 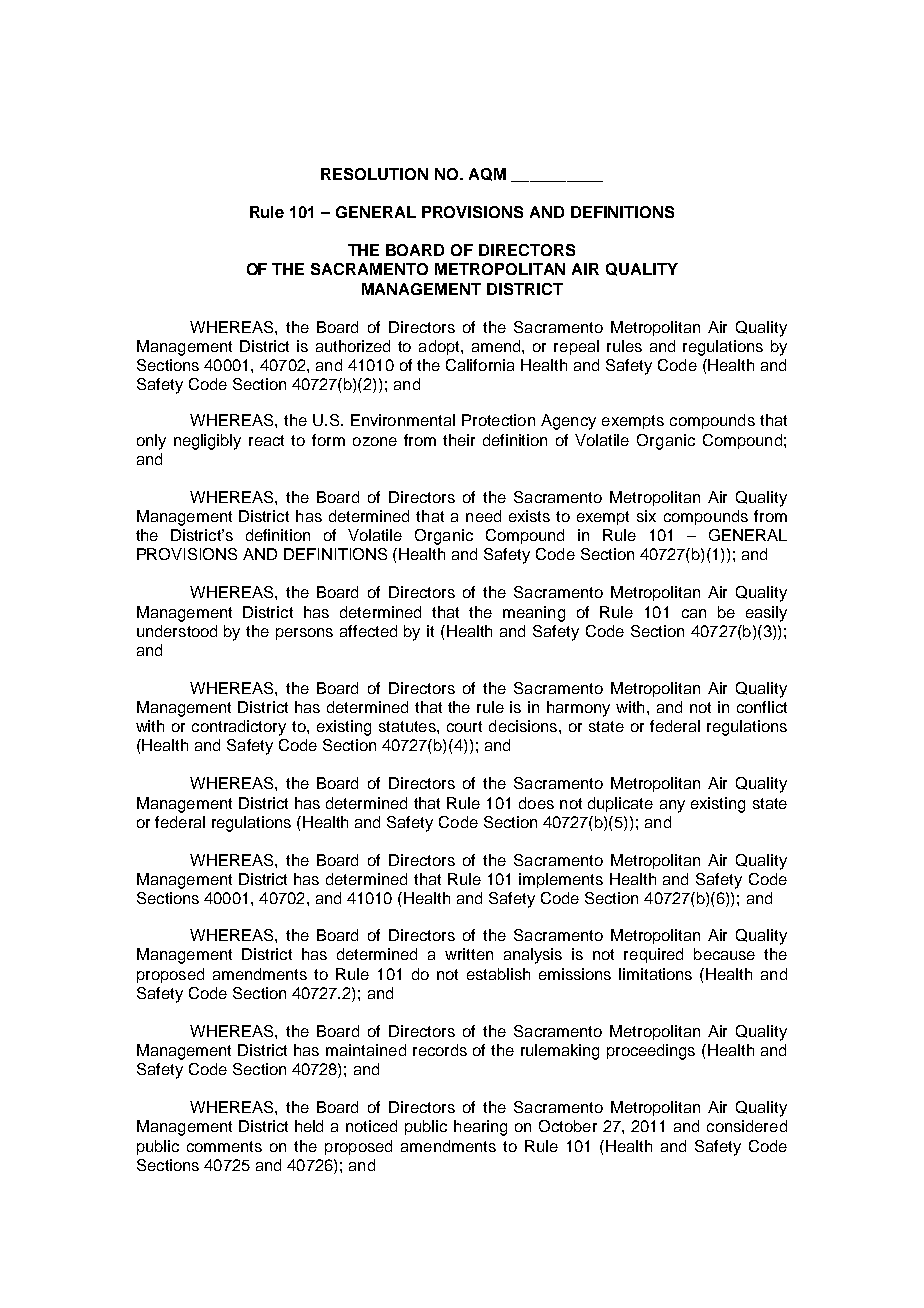 I want to click on written, so click(x=469, y=954).
